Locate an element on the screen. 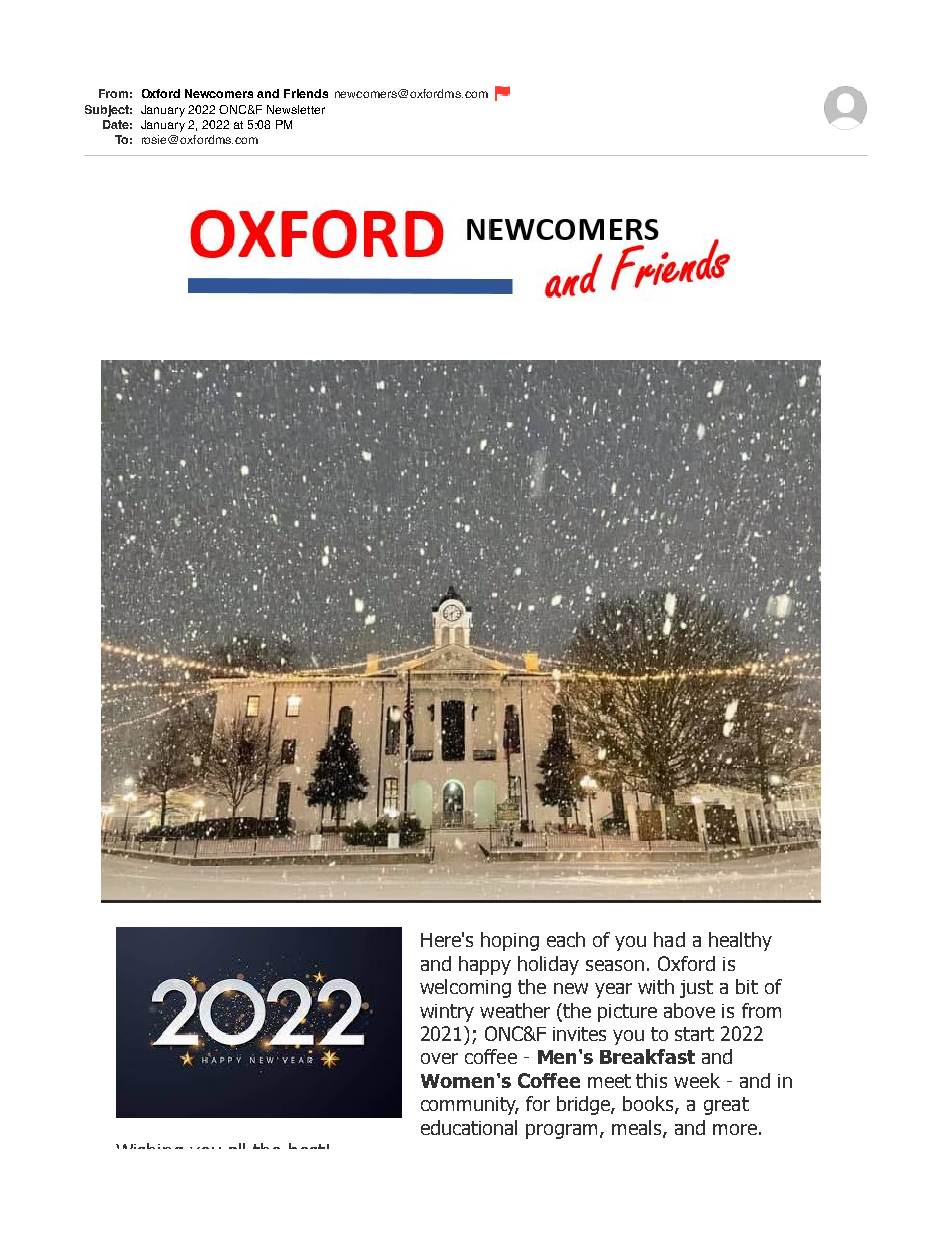 The image size is (952, 1233). just is located at coordinates (696, 989).
